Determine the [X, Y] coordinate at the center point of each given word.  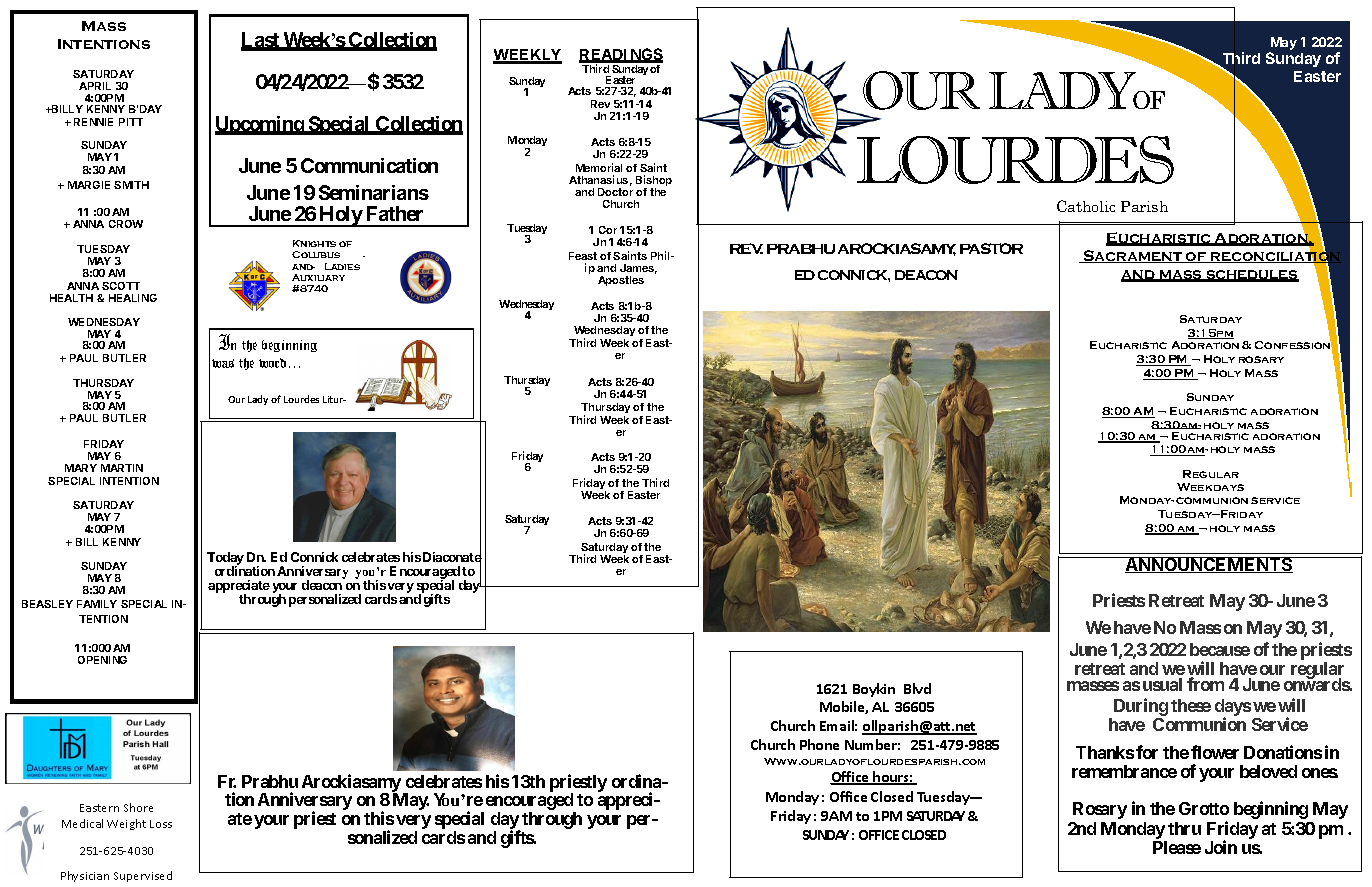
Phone [819, 744]
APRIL [95, 86]
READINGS [621, 55]
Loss [161, 824]
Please [1177, 847]
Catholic [1086, 206]
